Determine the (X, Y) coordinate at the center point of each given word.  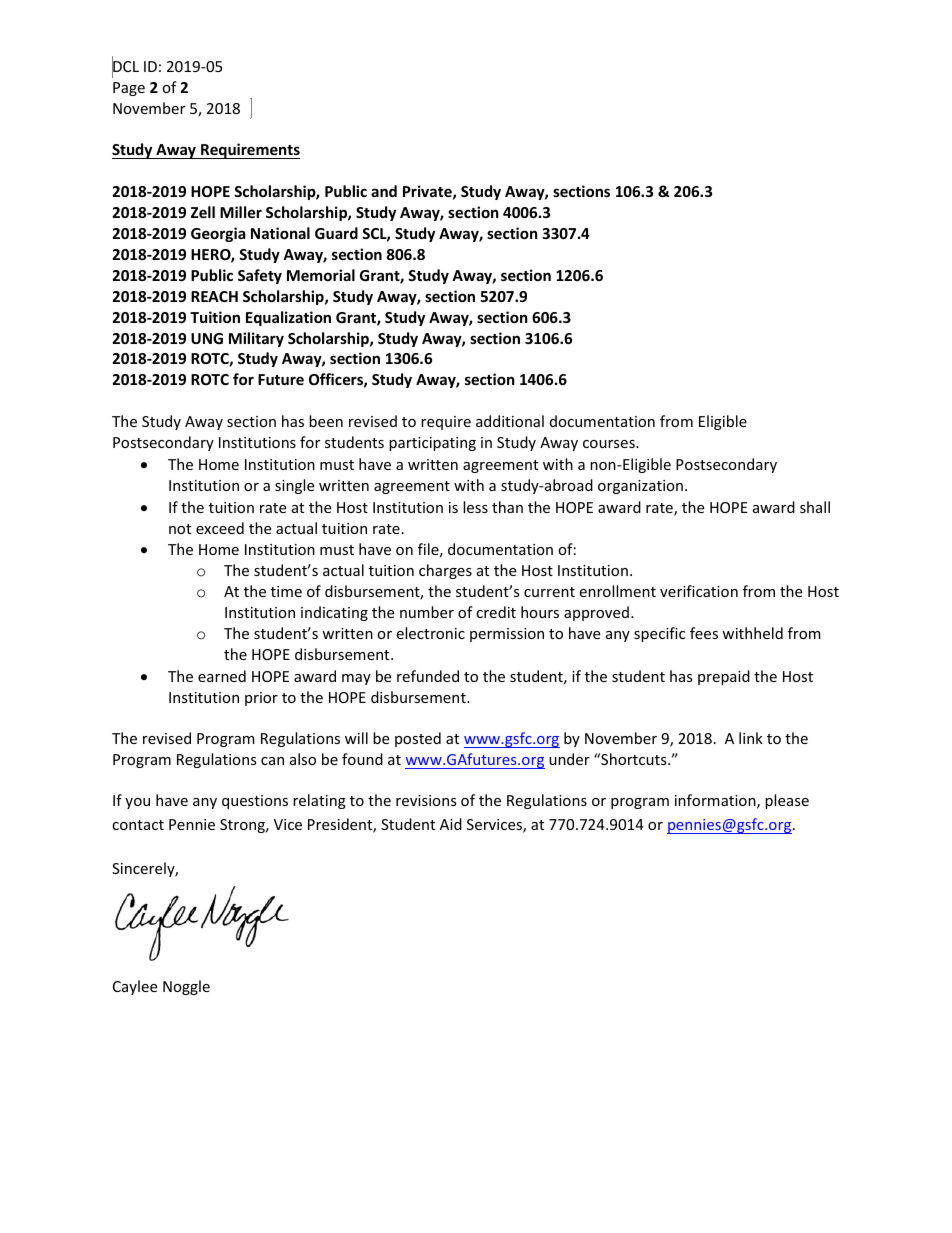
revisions (426, 800)
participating (432, 444)
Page (129, 89)
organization (640, 487)
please (787, 801)
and (384, 191)
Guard (336, 233)
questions (255, 802)
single (294, 486)
